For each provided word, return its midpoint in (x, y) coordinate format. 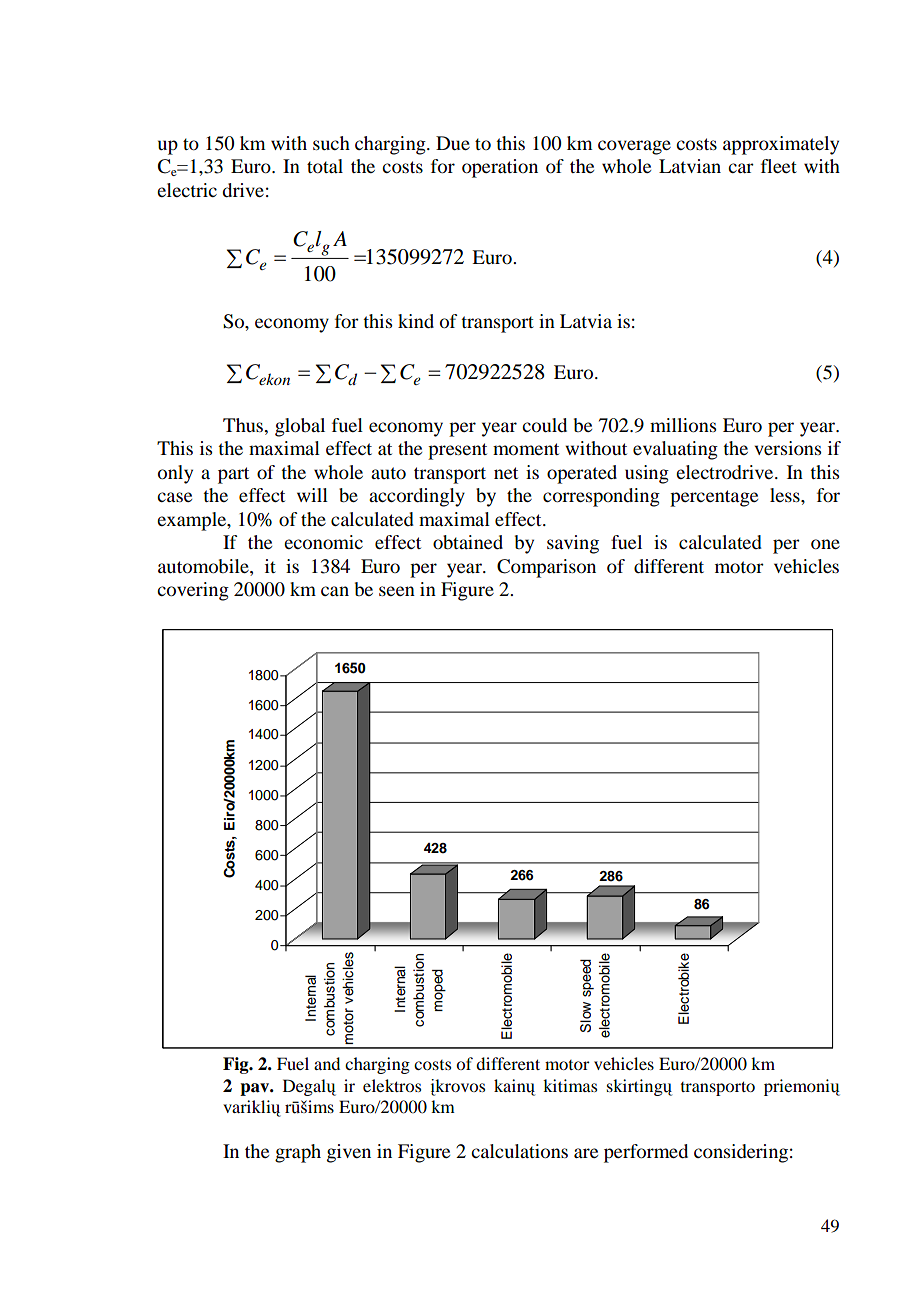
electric (187, 190)
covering (193, 591)
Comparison (546, 568)
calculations (519, 1151)
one (825, 544)
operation (500, 168)
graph (298, 1153)
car (741, 168)
